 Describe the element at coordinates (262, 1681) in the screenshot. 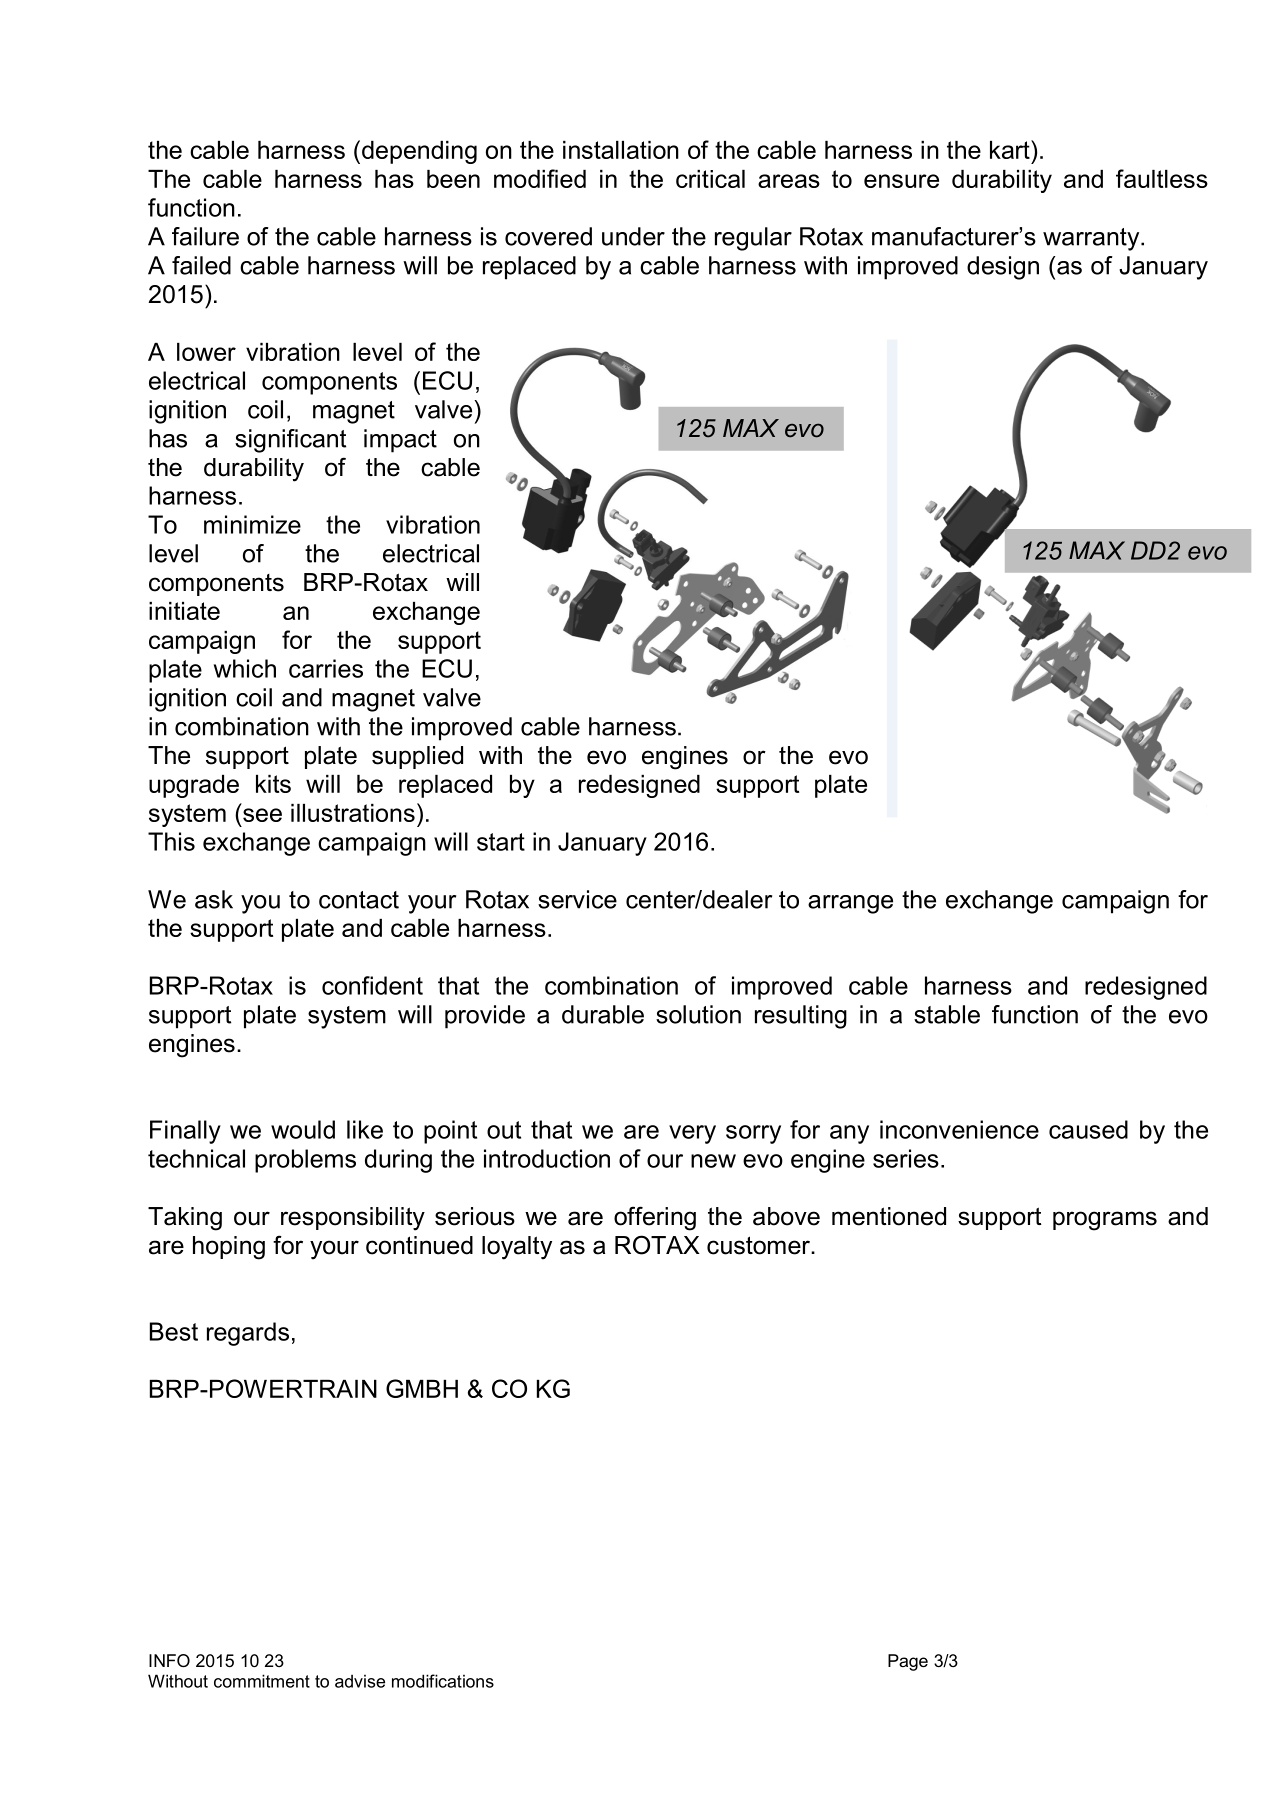

I see `commitment` at that location.
